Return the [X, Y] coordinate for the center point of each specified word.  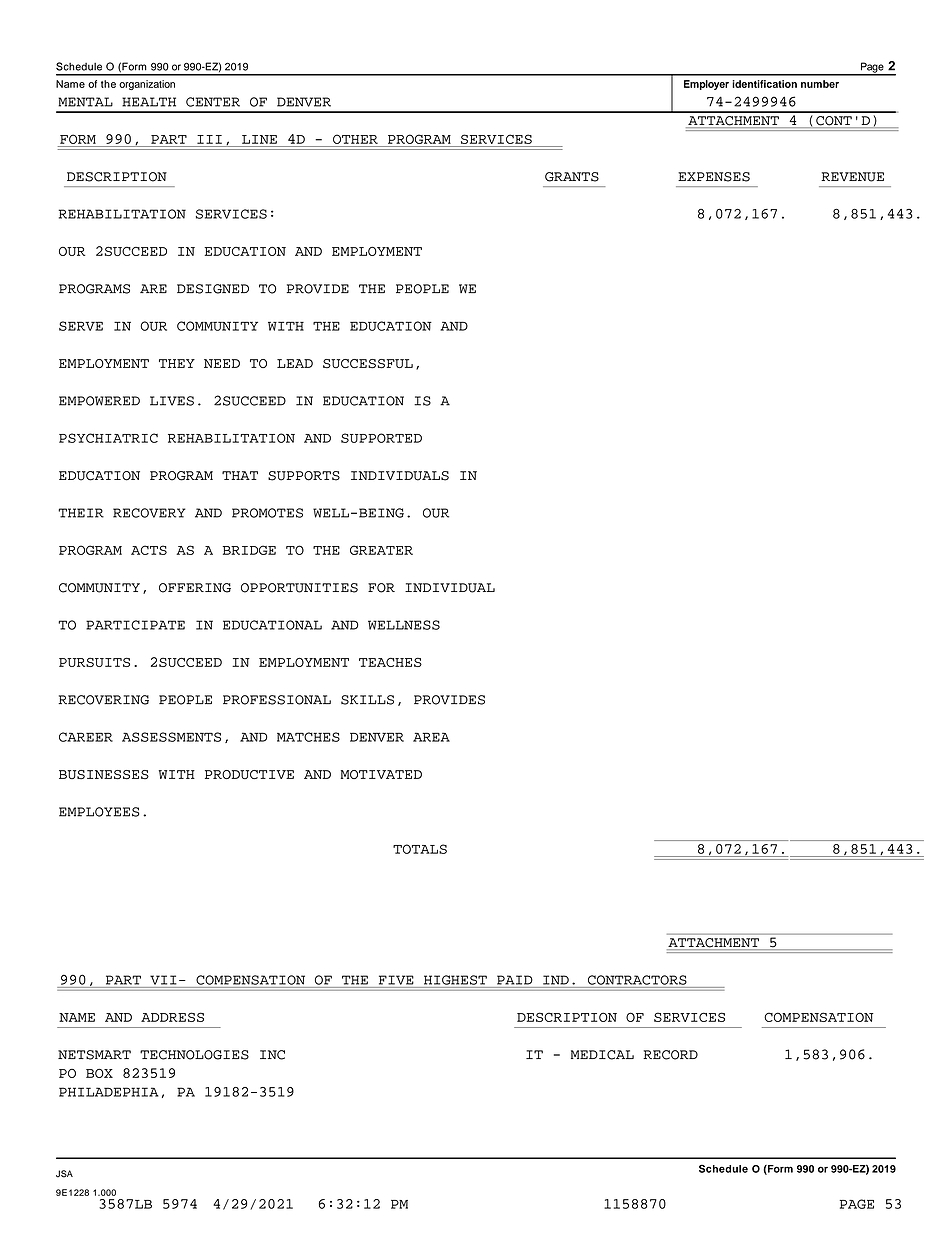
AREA [431, 737]
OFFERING [195, 588]
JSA [64, 1174]
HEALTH [149, 102]
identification [764, 84]
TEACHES [390, 662]
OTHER [355, 139]
